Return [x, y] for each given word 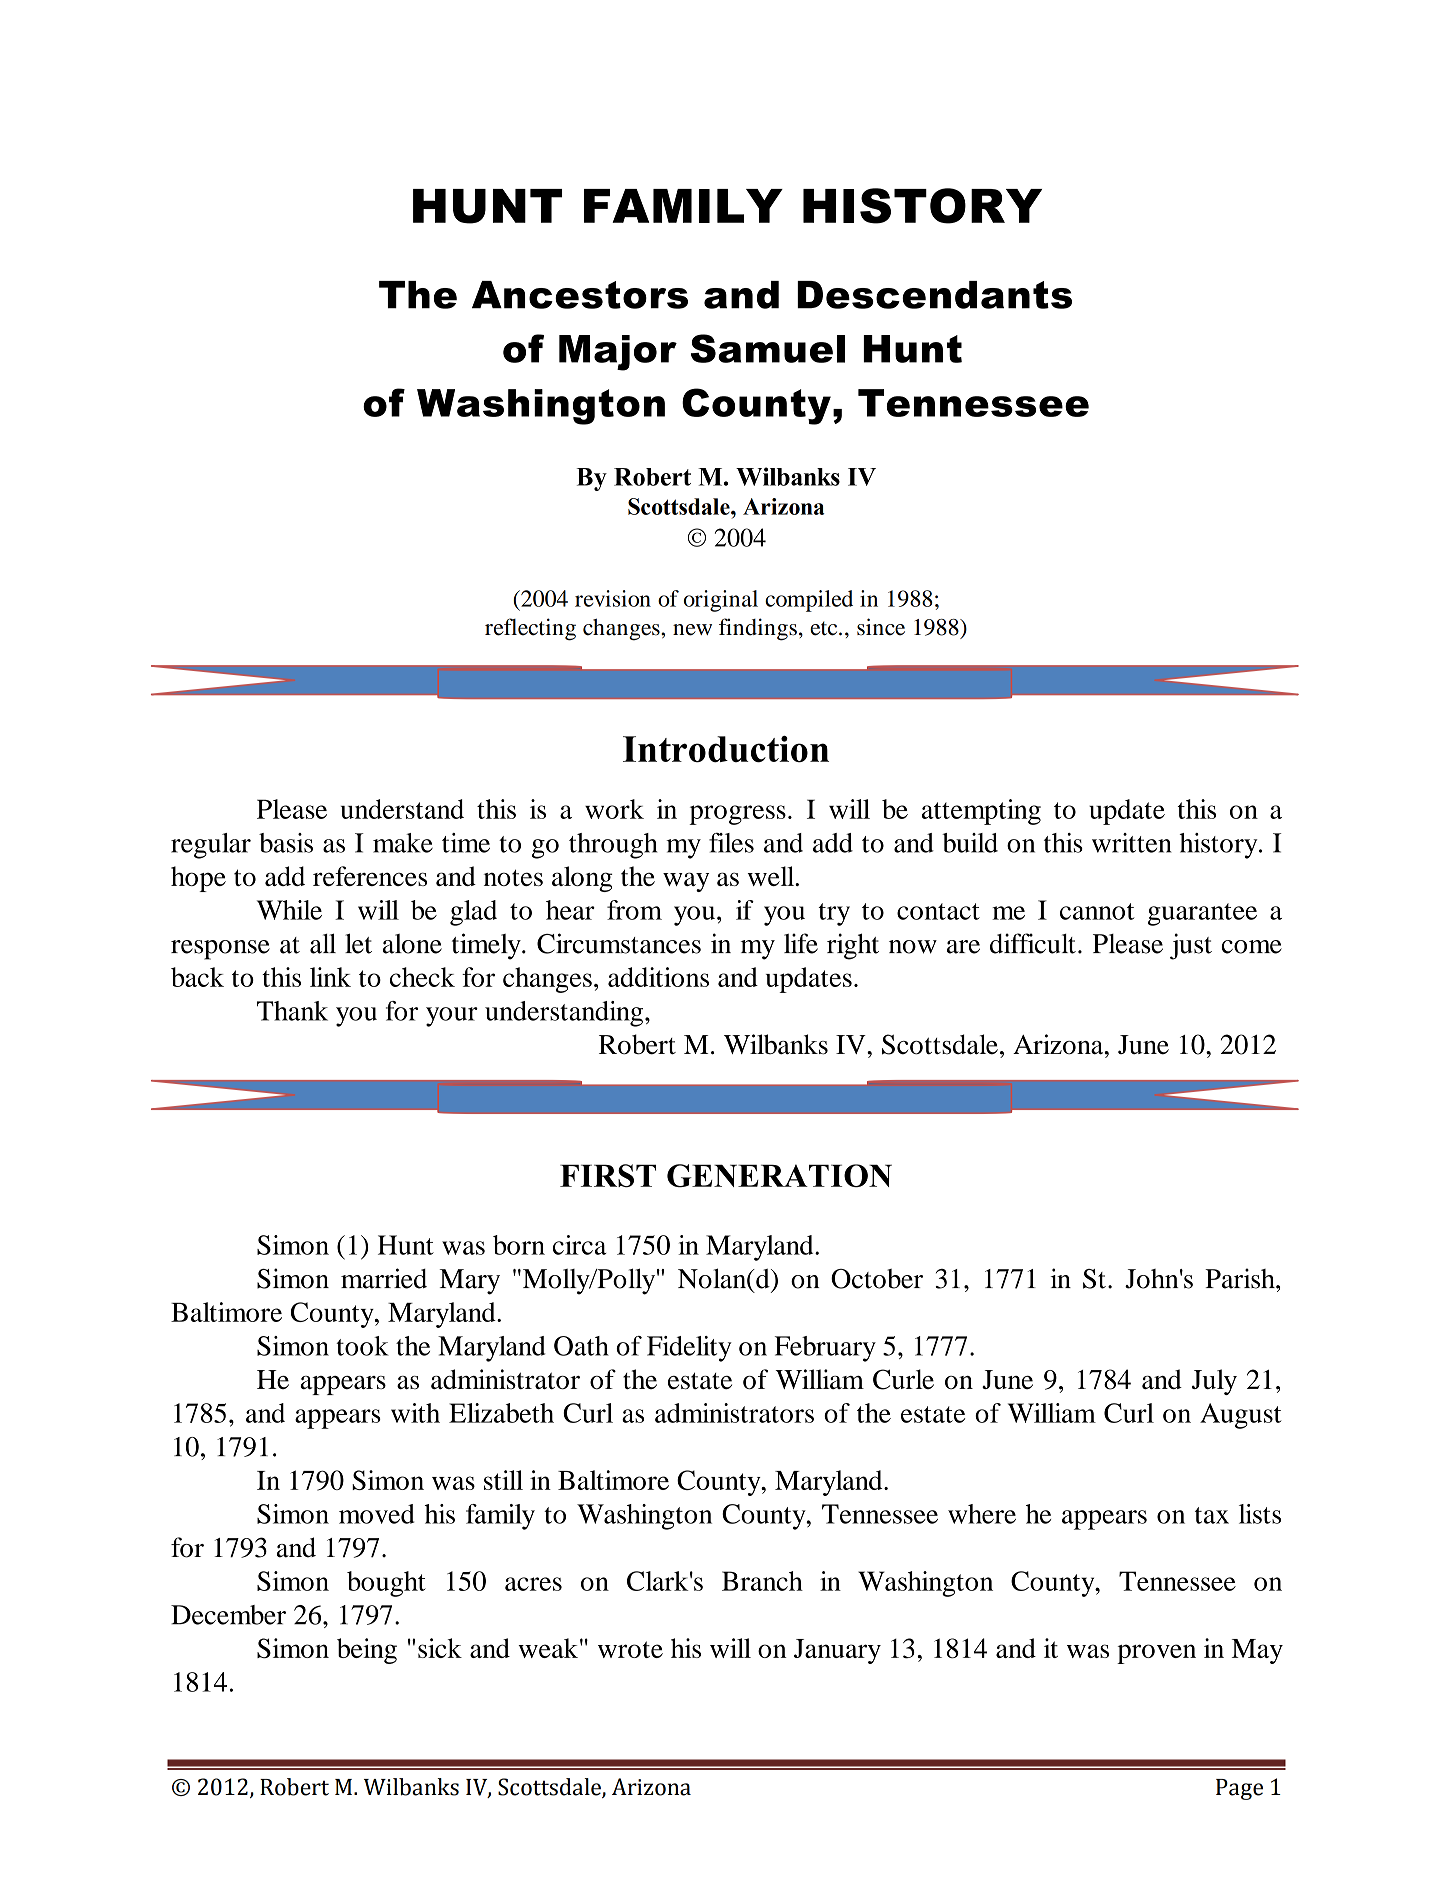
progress [737, 815]
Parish [1241, 1278]
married [384, 1278]
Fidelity [689, 1349]
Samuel [768, 348]
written [1132, 843]
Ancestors [580, 295]
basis [286, 843]
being [367, 1651]
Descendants [934, 295]
